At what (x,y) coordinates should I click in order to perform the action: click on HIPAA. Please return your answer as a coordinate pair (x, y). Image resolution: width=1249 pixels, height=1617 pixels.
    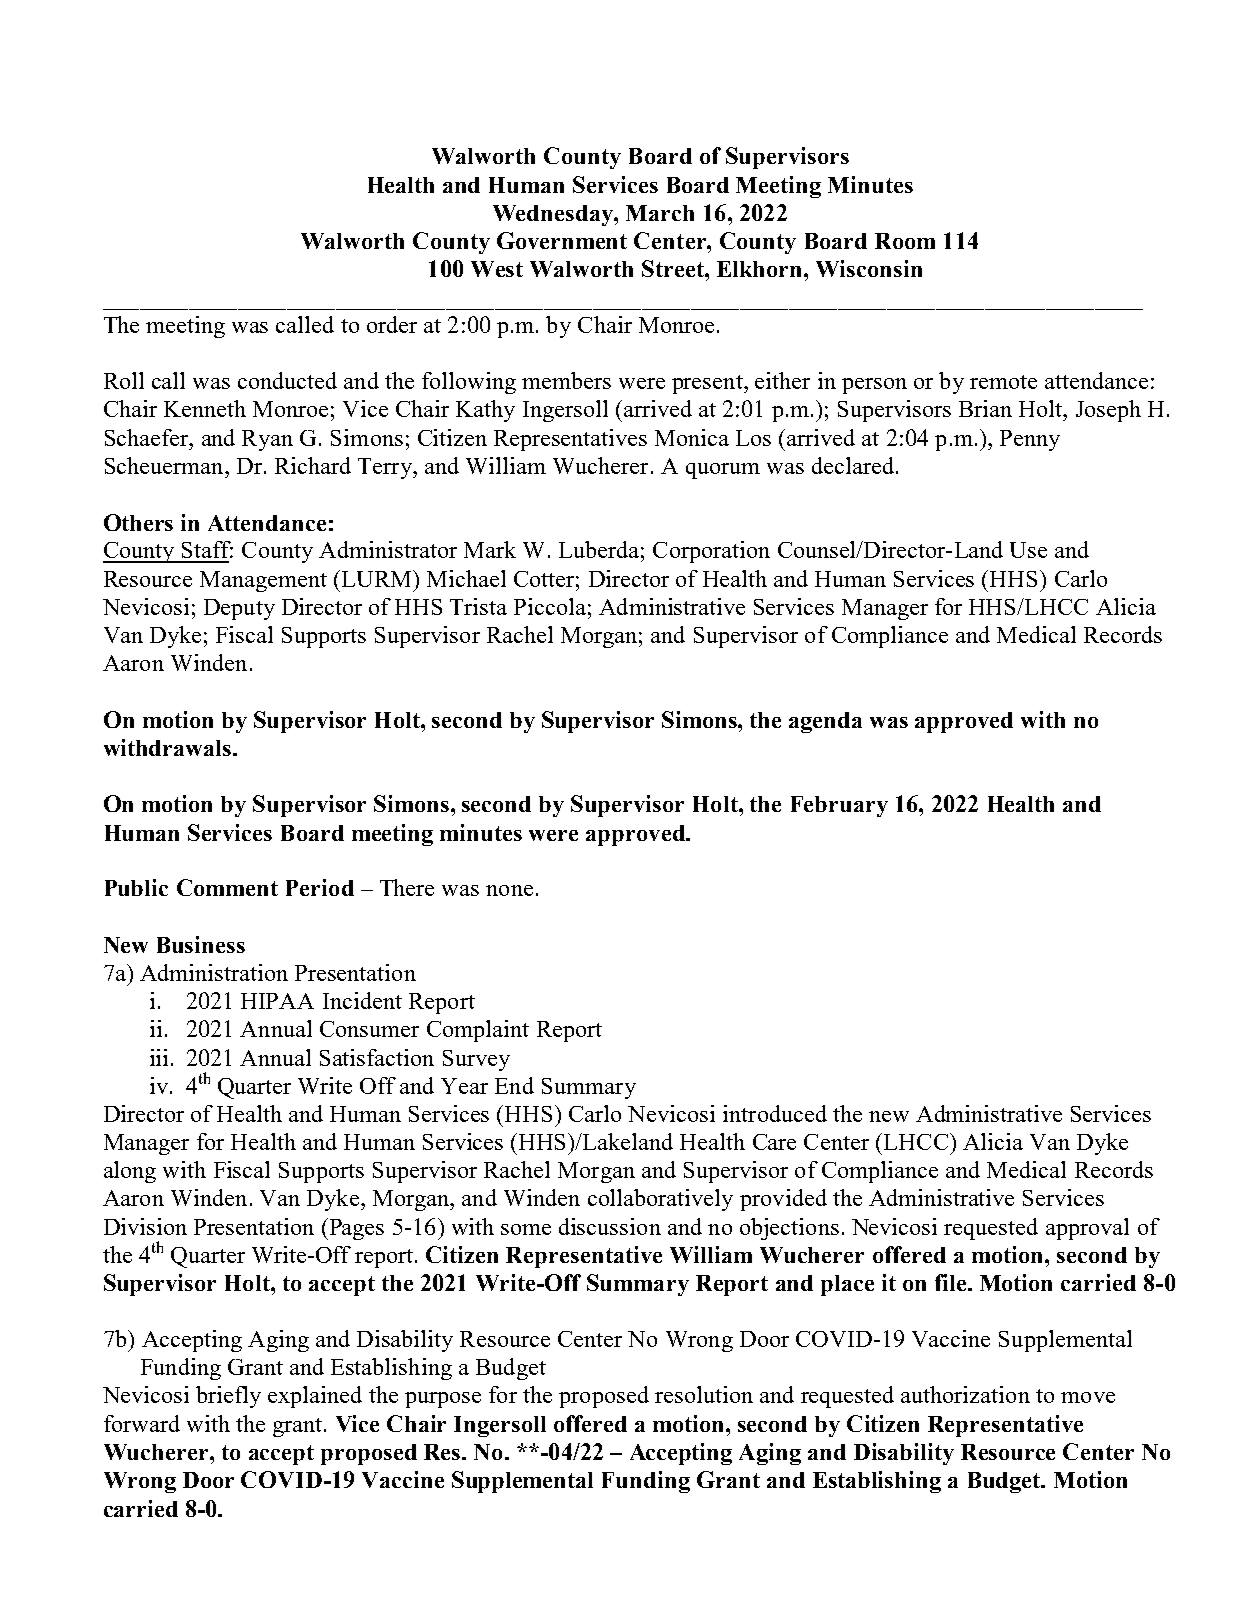
    Looking at the image, I should click on (277, 1001).
